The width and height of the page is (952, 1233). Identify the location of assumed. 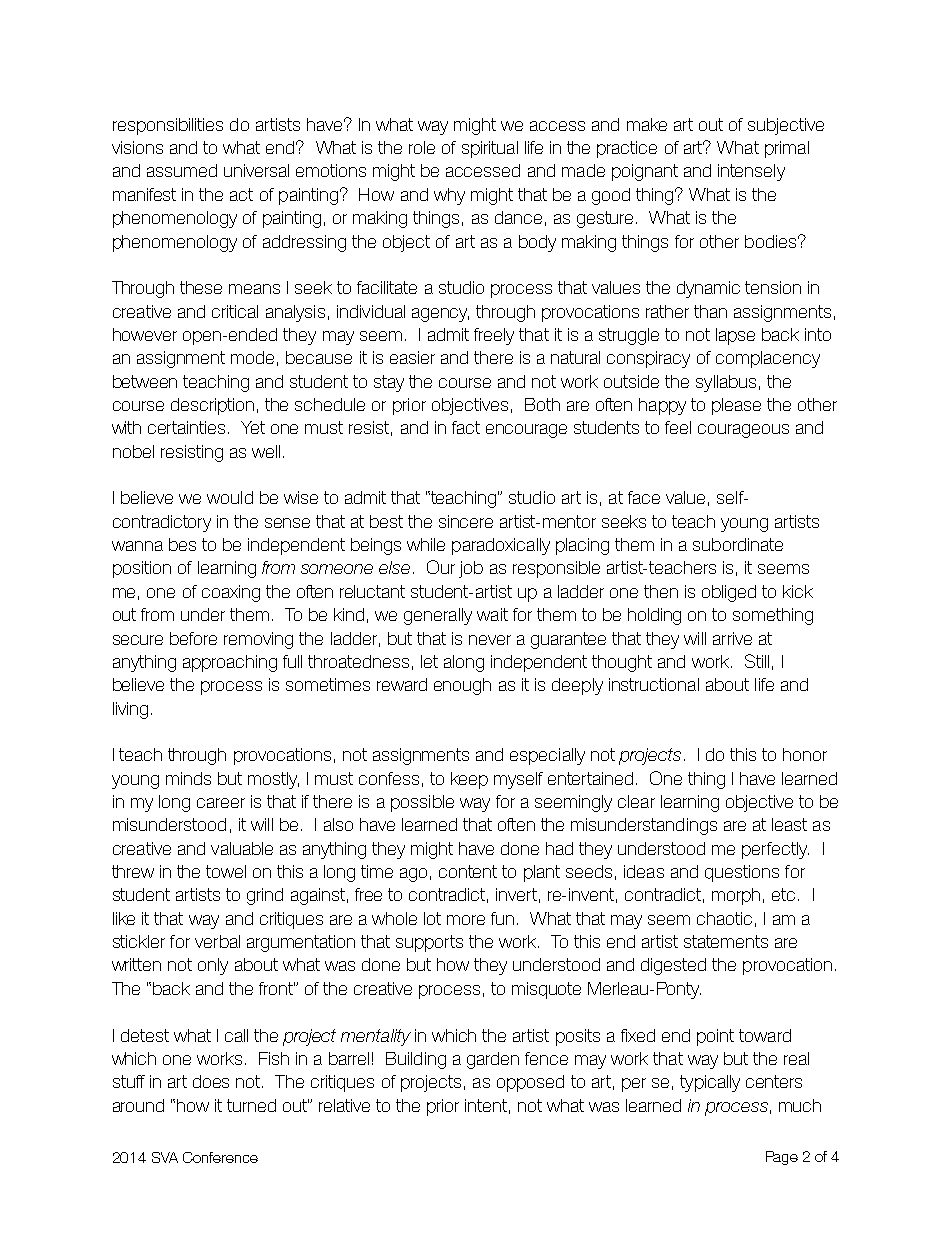
(182, 170).
